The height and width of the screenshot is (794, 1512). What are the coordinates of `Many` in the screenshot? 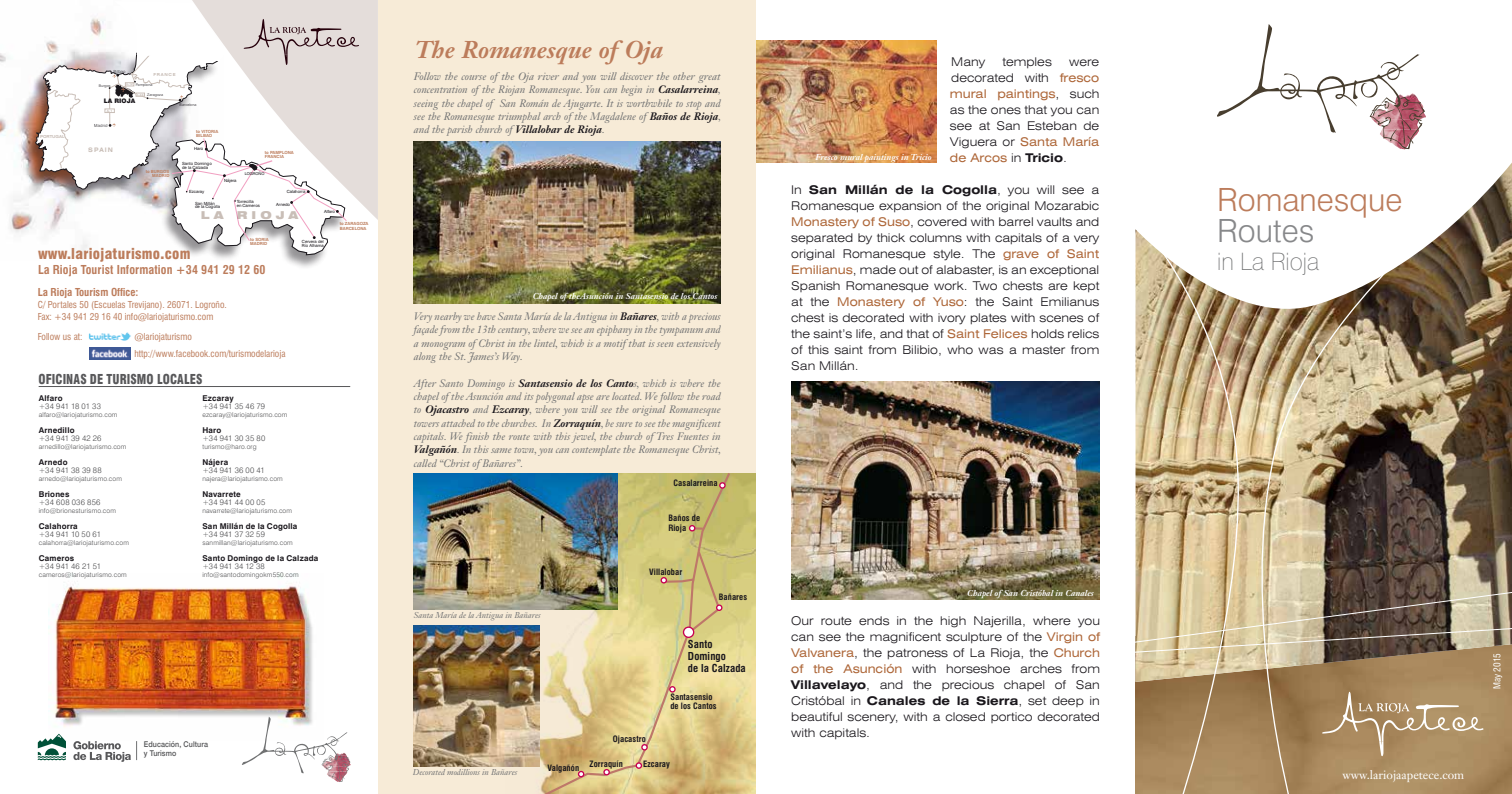 It's located at (968, 63).
